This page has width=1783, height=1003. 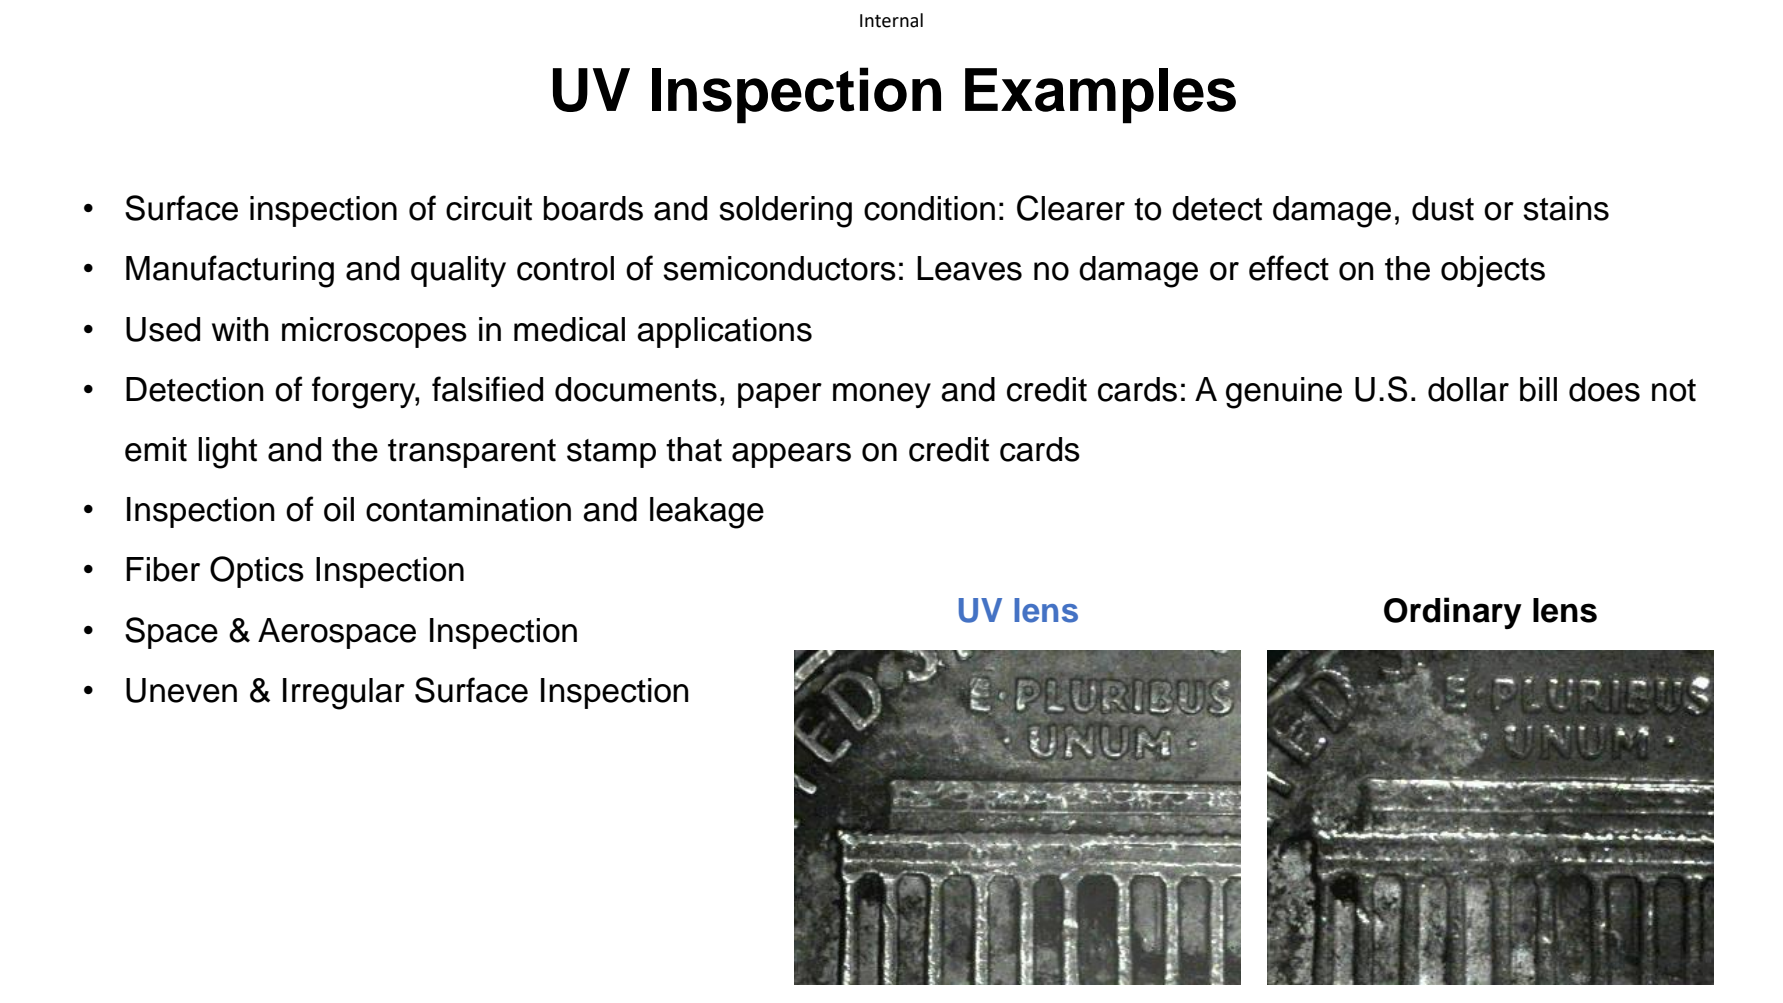 What do you see at coordinates (882, 395) in the page?
I see `money` at bounding box center [882, 395].
